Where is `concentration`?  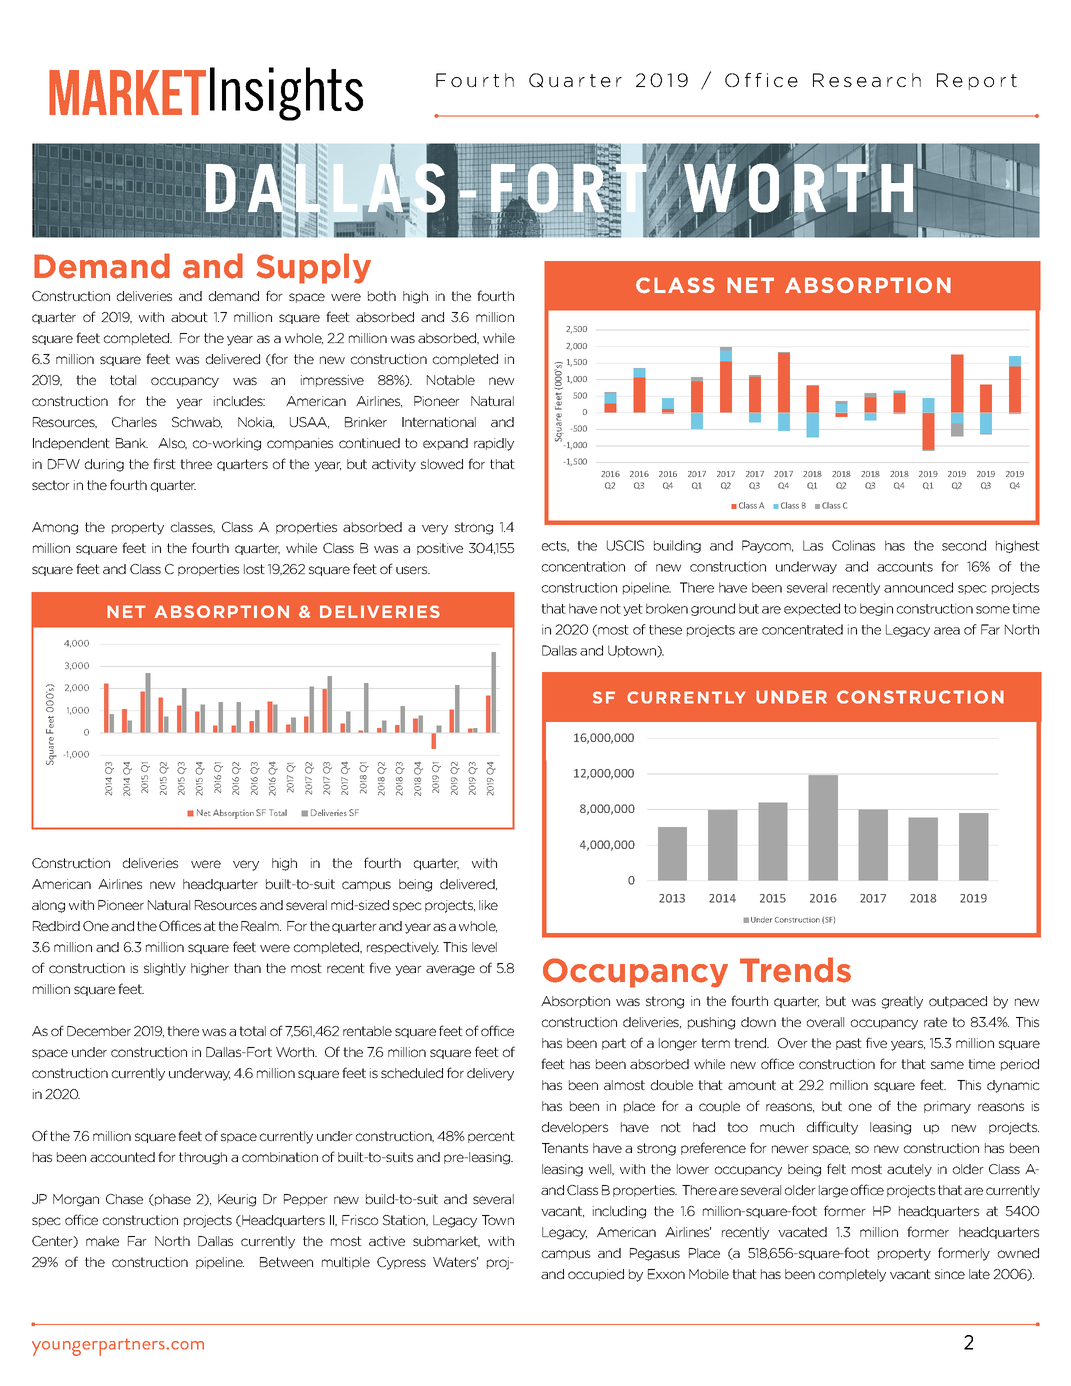 concentration is located at coordinates (583, 566).
